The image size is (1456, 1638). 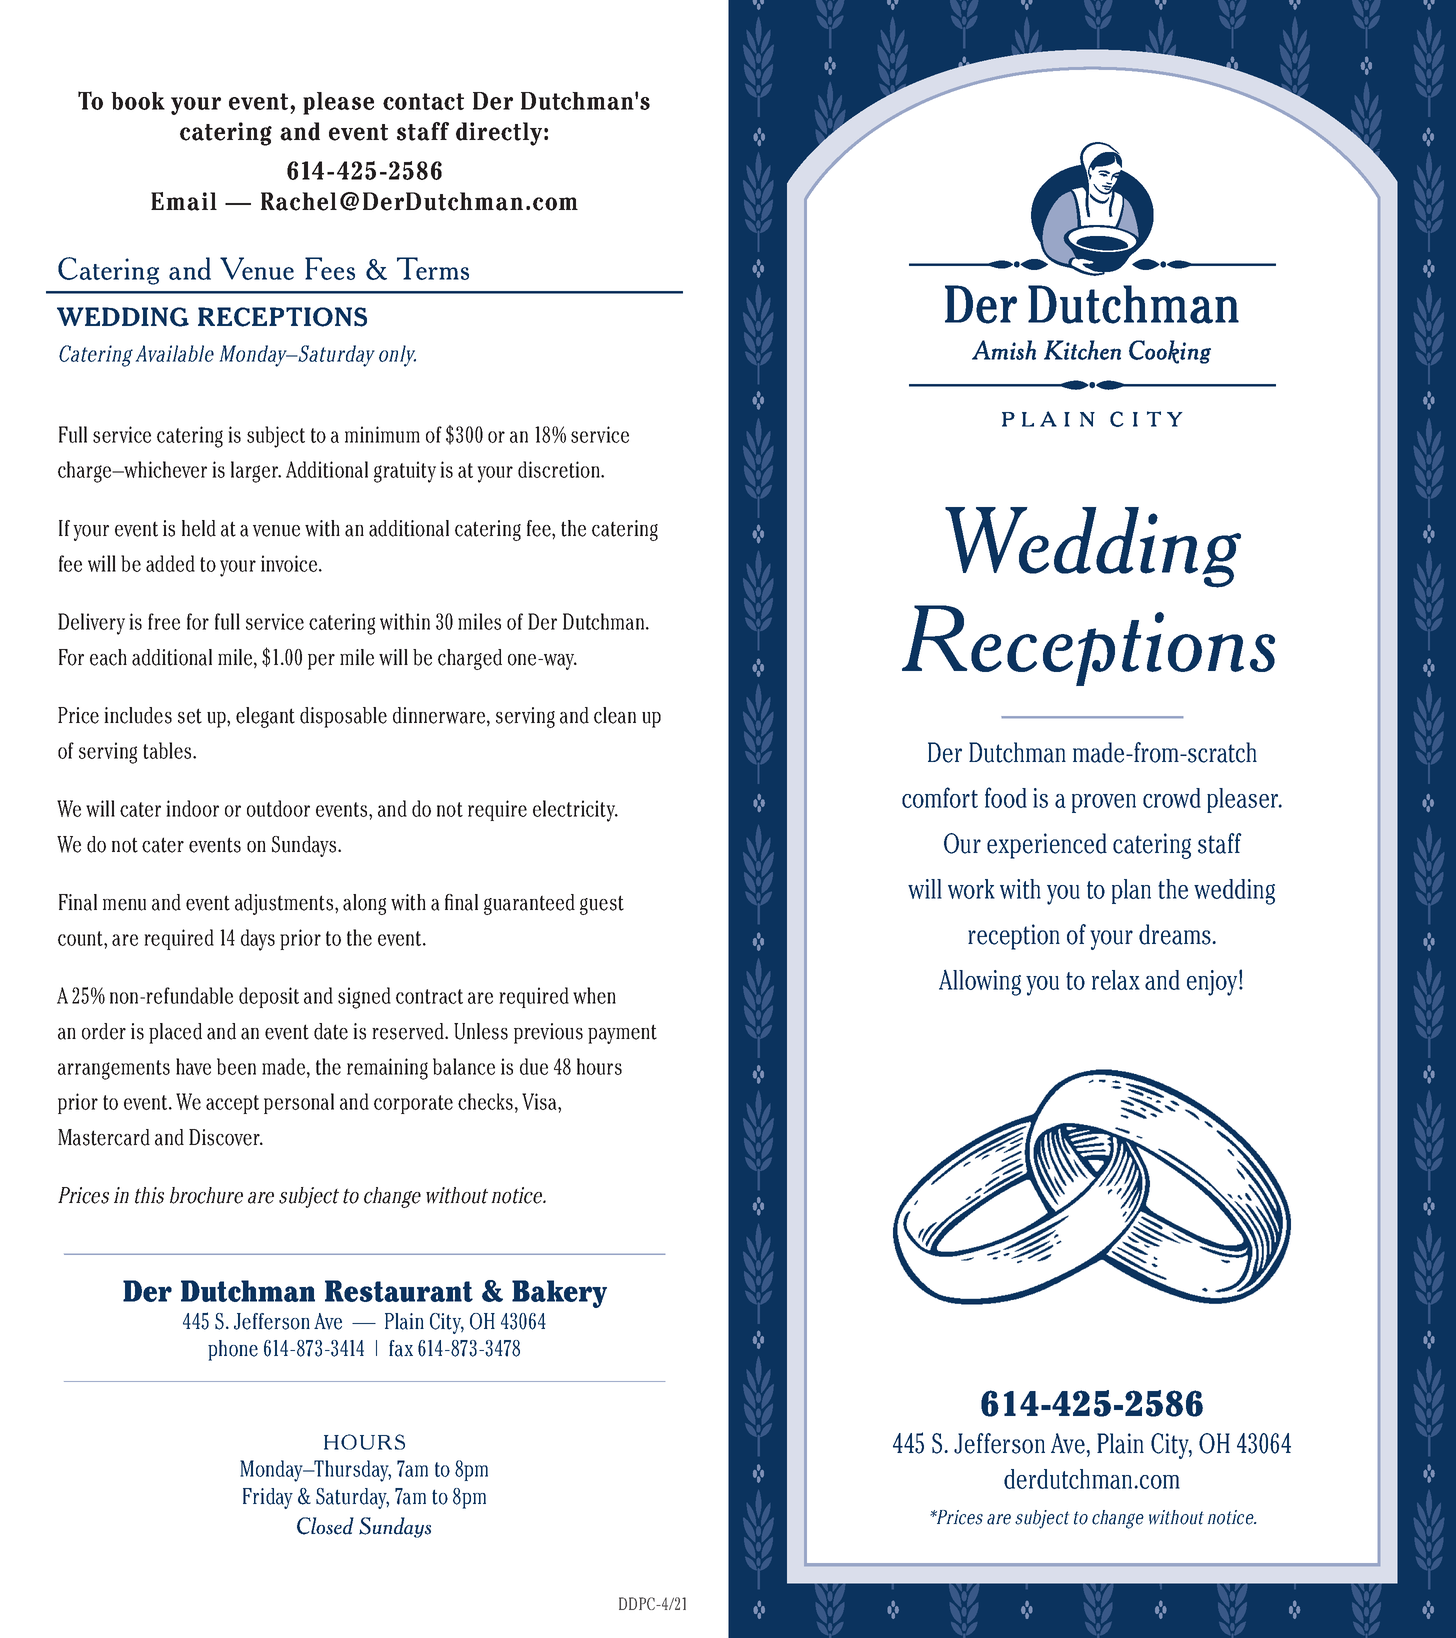 What do you see at coordinates (615, 715) in the screenshot?
I see `clean` at bounding box center [615, 715].
